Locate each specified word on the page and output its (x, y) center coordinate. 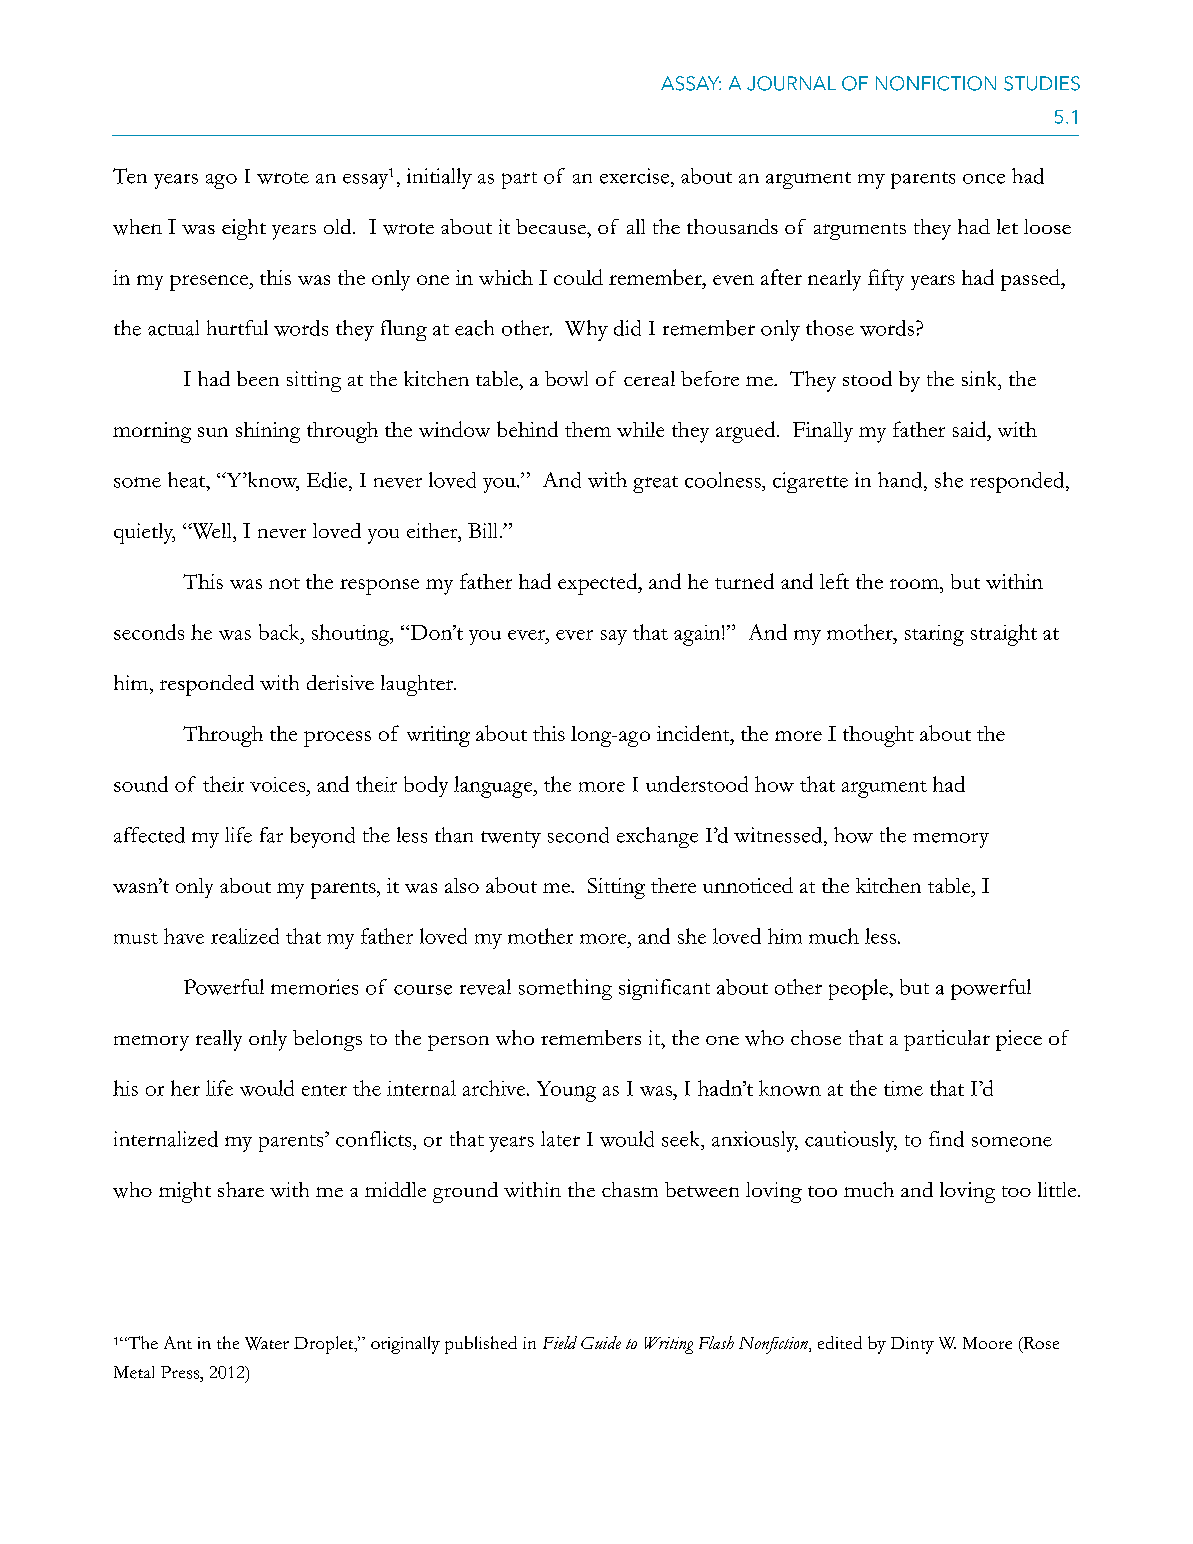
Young (566, 1091)
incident (694, 733)
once (984, 179)
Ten (130, 176)
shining (268, 432)
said (971, 429)
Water (267, 1343)
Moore (987, 1343)
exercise (636, 176)
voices (279, 784)
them (588, 429)
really (219, 1040)
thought (878, 736)
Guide (601, 1342)
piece (1019, 1040)
